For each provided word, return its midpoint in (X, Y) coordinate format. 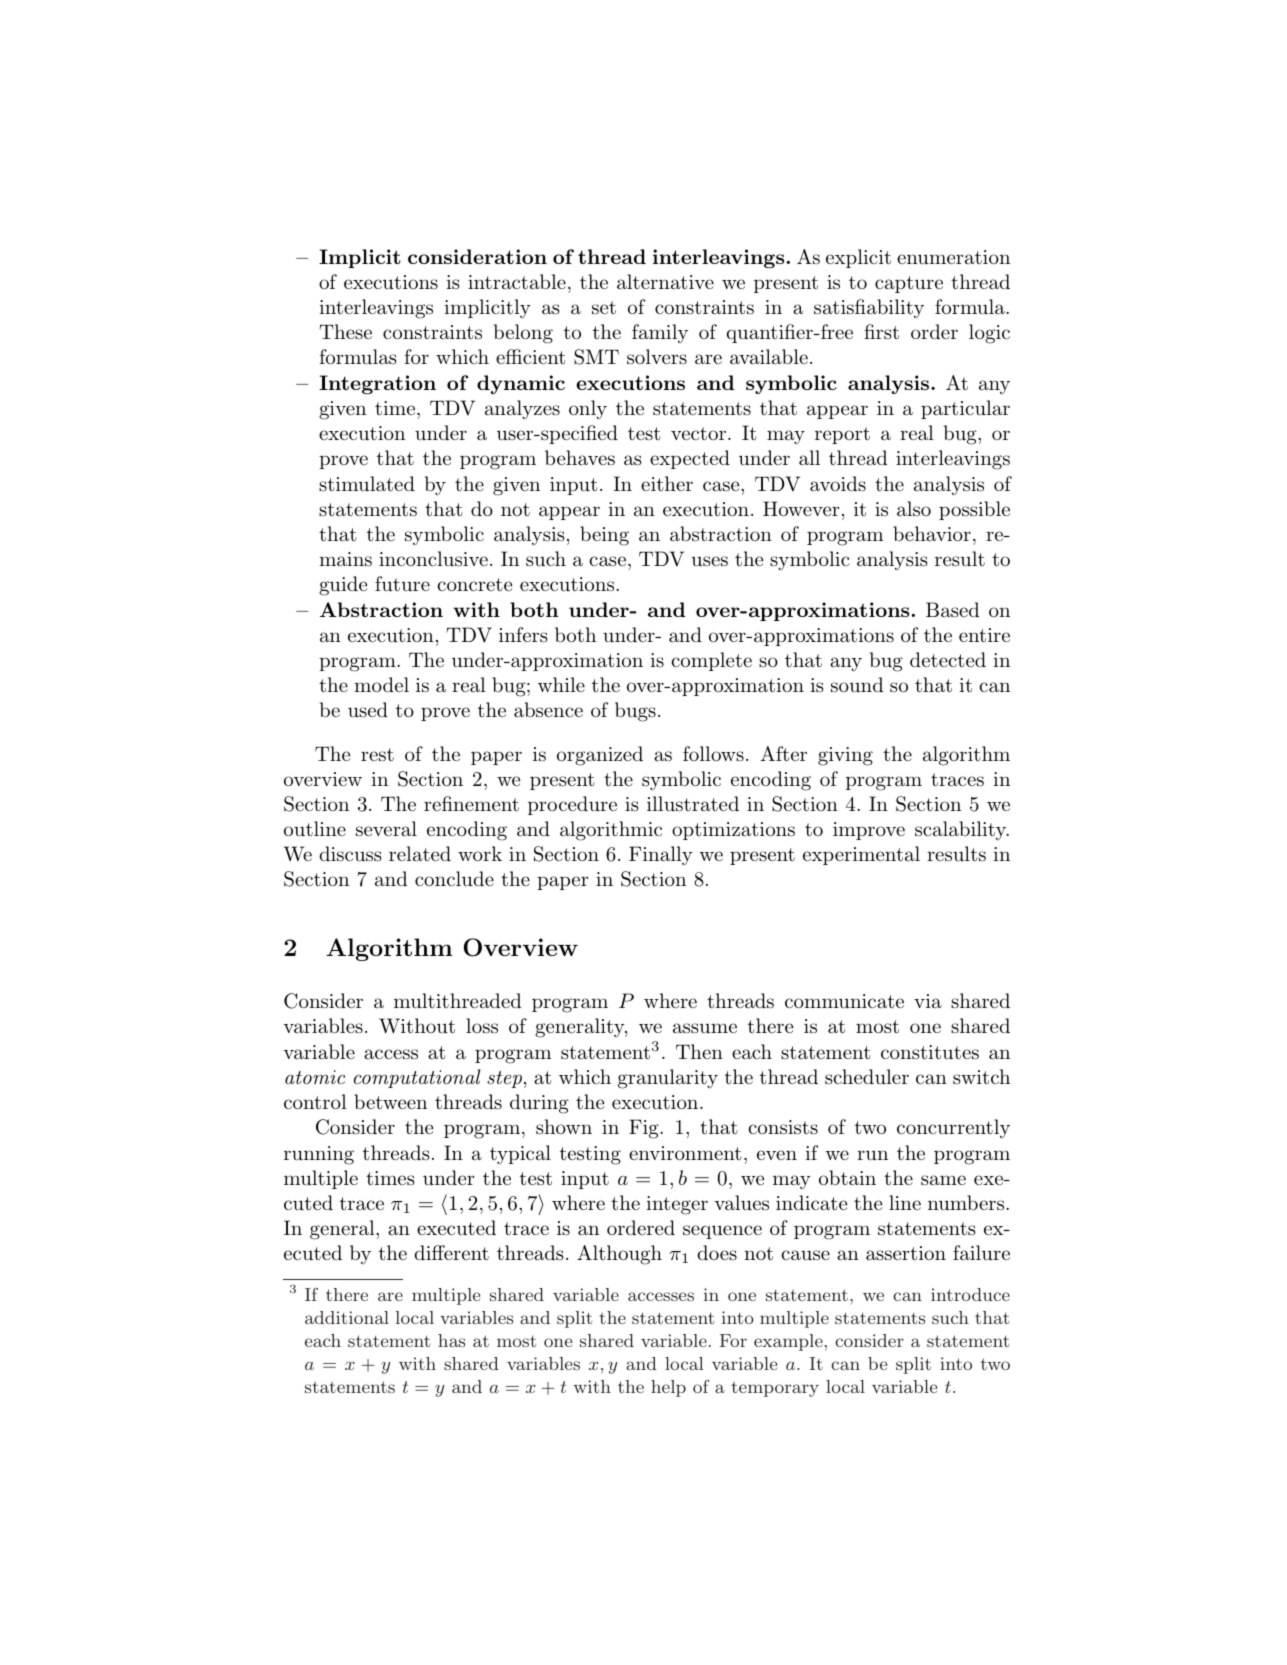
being (604, 536)
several (386, 829)
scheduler (867, 1077)
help (668, 1388)
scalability (961, 830)
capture (909, 284)
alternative (665, 282)
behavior (932, 533)
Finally (661, 856)
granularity (668, 1079)
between (390, 1101)
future (402, 584)
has (451, 1340)
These (346, 331)
